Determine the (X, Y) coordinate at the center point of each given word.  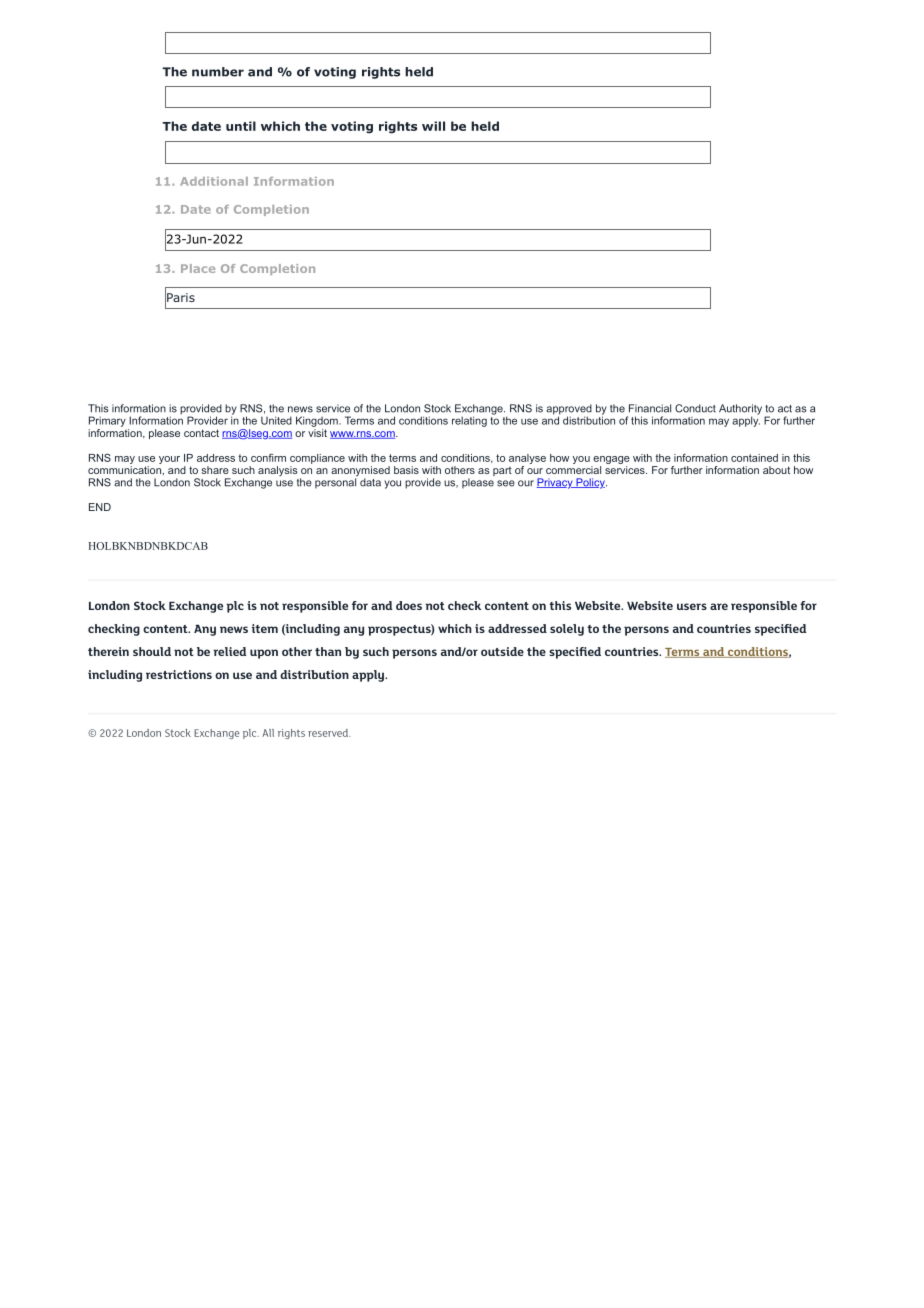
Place (198, 268)
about (776, 470)
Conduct (695, 408)
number (218, 72)
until (241, 126)
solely (567, 630)
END (100, 507)
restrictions (179, 674)
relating (469, 421)
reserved (329, 733)
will (433, 126)
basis (406, 470)
